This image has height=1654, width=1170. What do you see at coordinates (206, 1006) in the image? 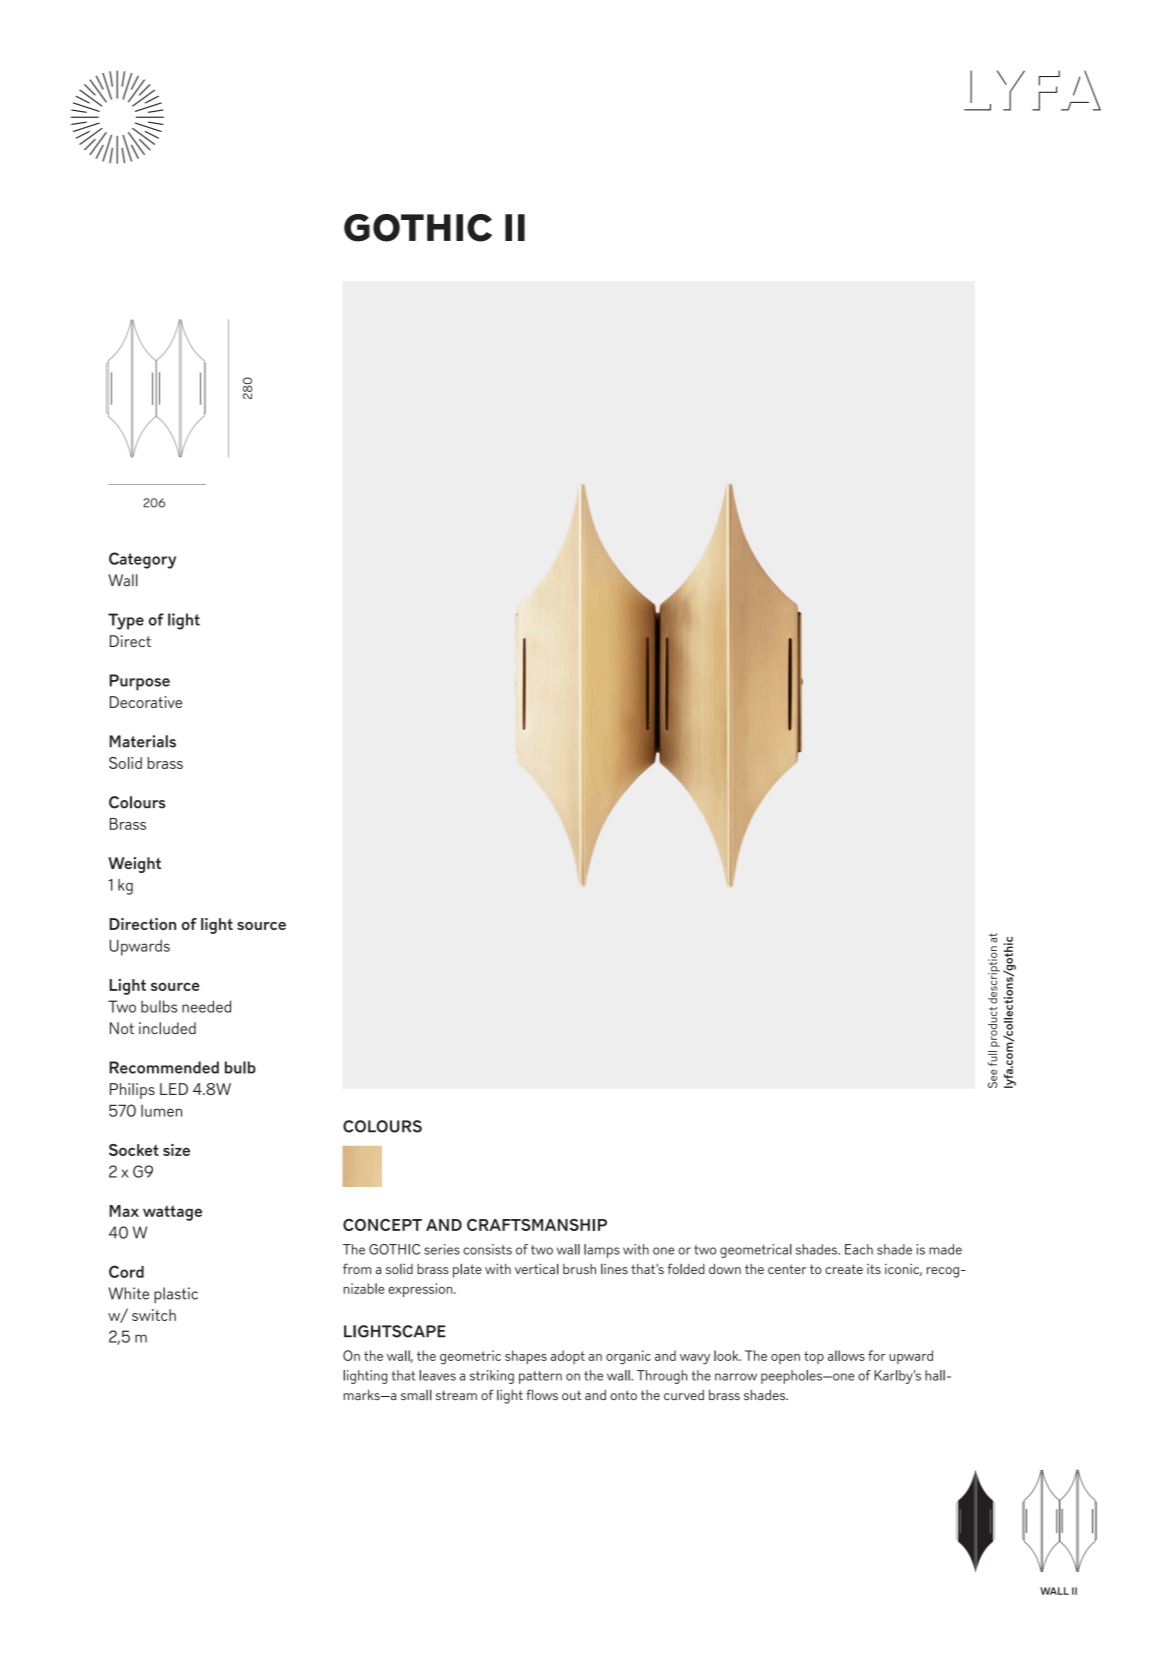
I see `needed` at bounding box center [206, 1006].
